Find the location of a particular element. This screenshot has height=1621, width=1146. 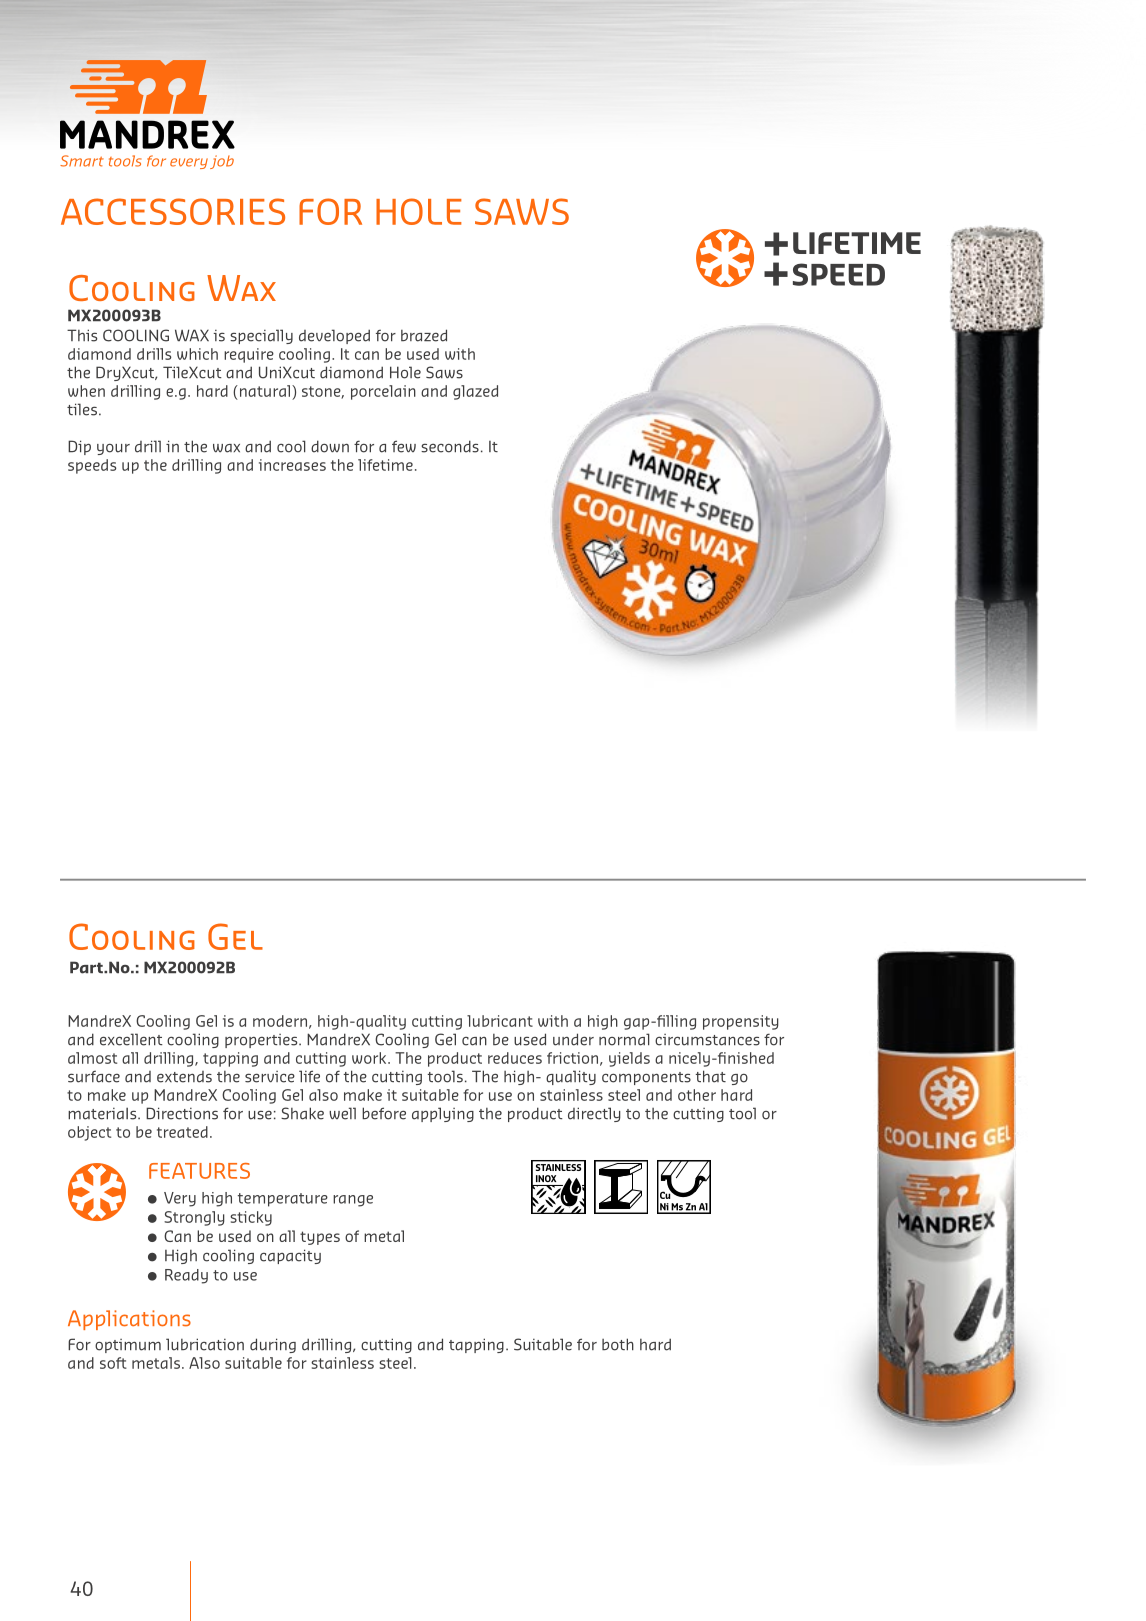

lubricant is located at coordinates (500, 1021).
